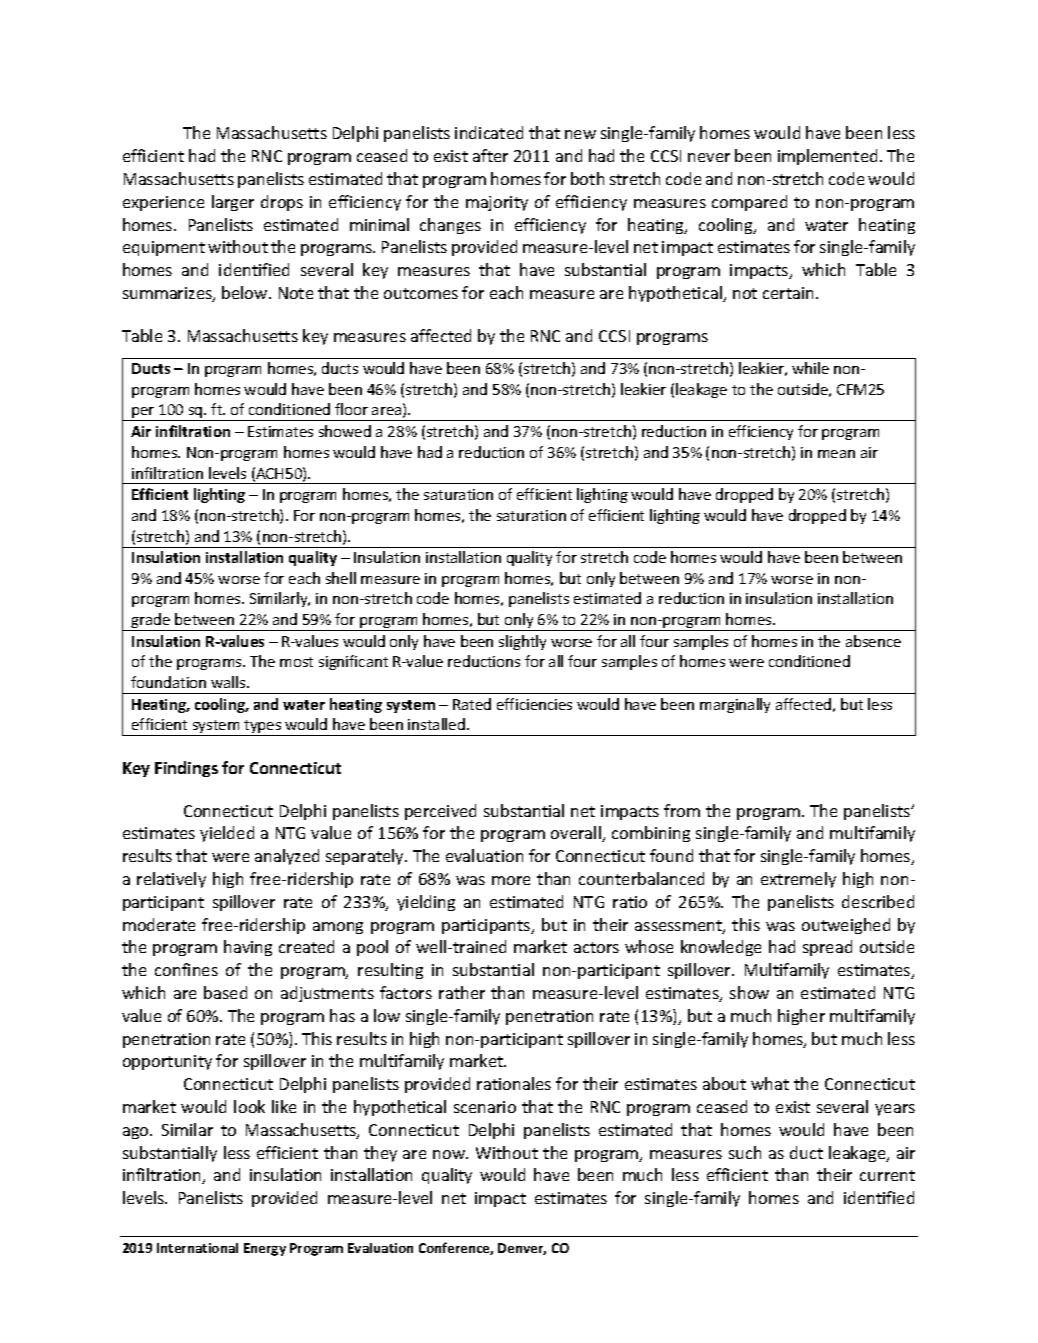  What do you see at coordinates (522, 642) in the document?
I see `slightly` at bounding box center [522, 642].
